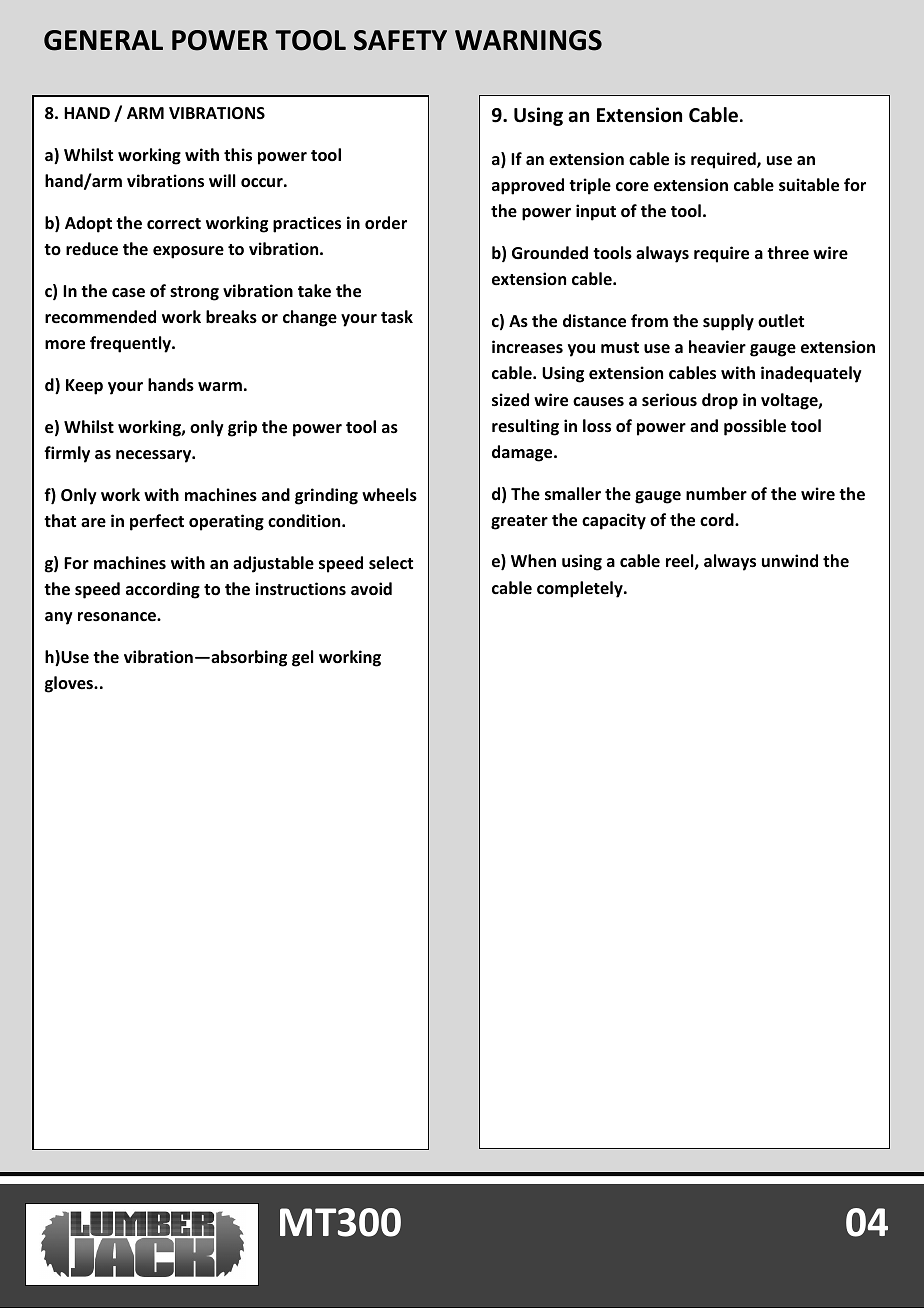 Image resolution: width=924 pixels, height=1308 pixels. What do you see at coordinates (716, 494) in the document?
I see `number` at bounding box center [716, 494].
